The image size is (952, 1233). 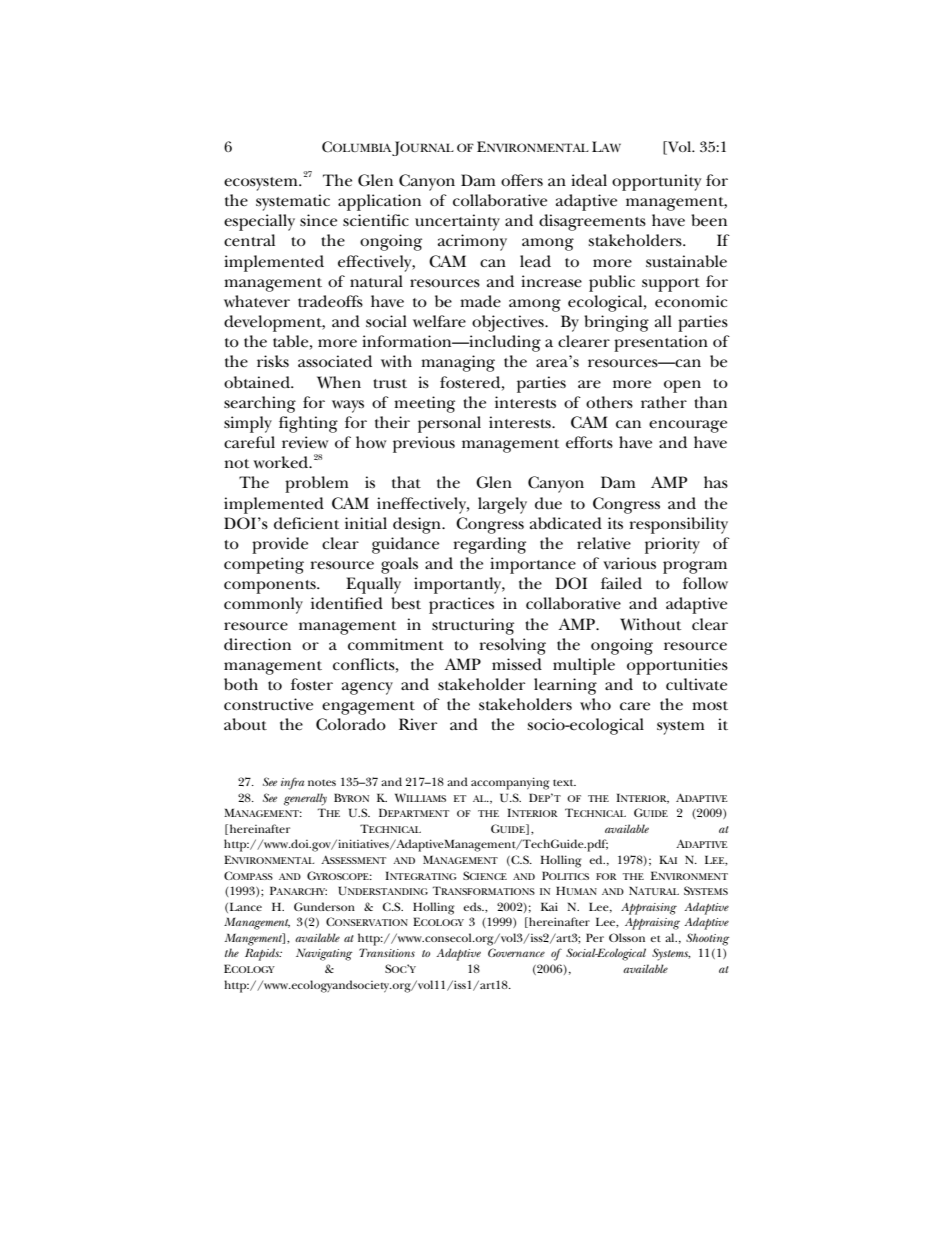 I want to click on provide, so click(x=280, y=545).
